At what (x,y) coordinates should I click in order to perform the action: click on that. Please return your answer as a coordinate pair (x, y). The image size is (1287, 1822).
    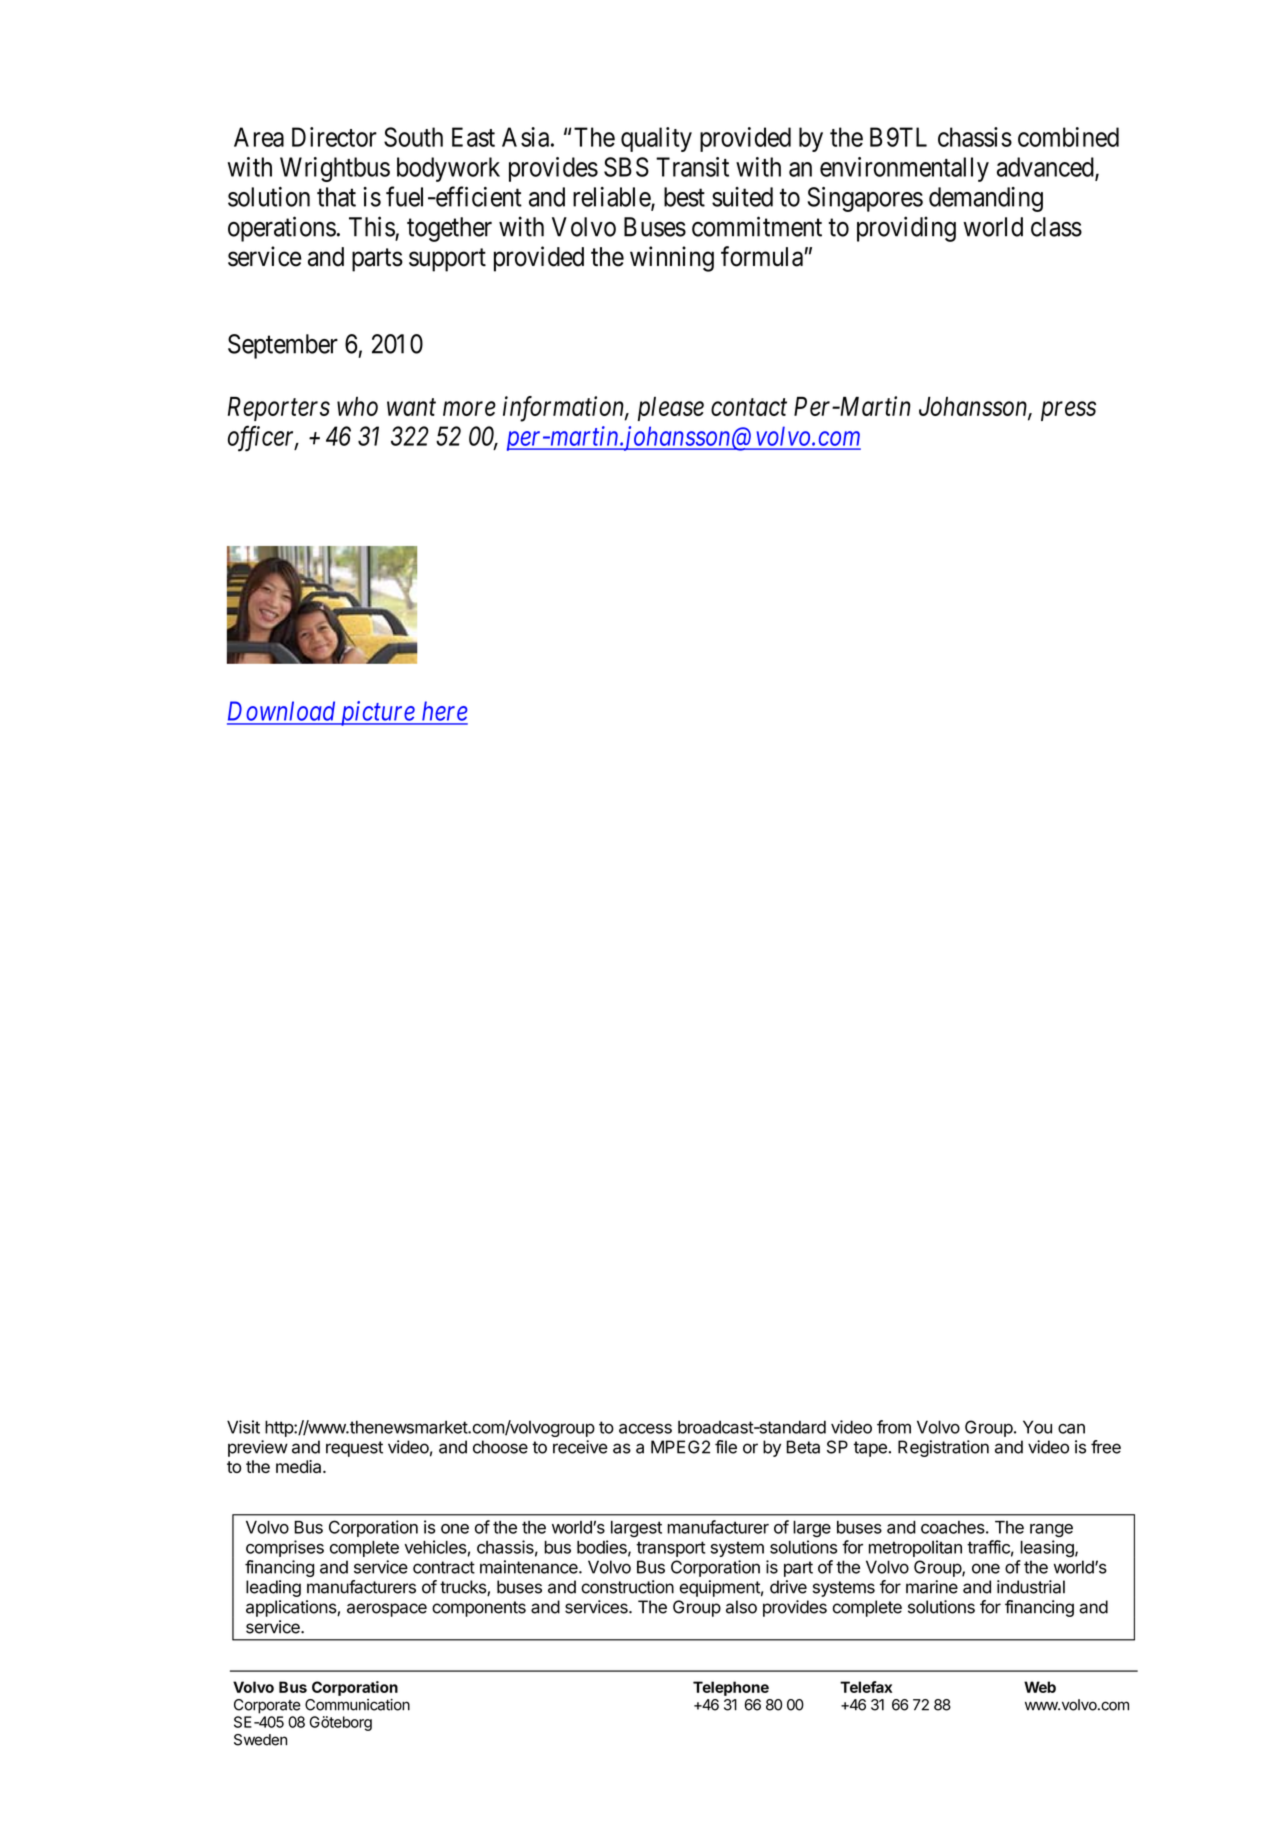
    Looking at the image, I should click on (336, 197).
